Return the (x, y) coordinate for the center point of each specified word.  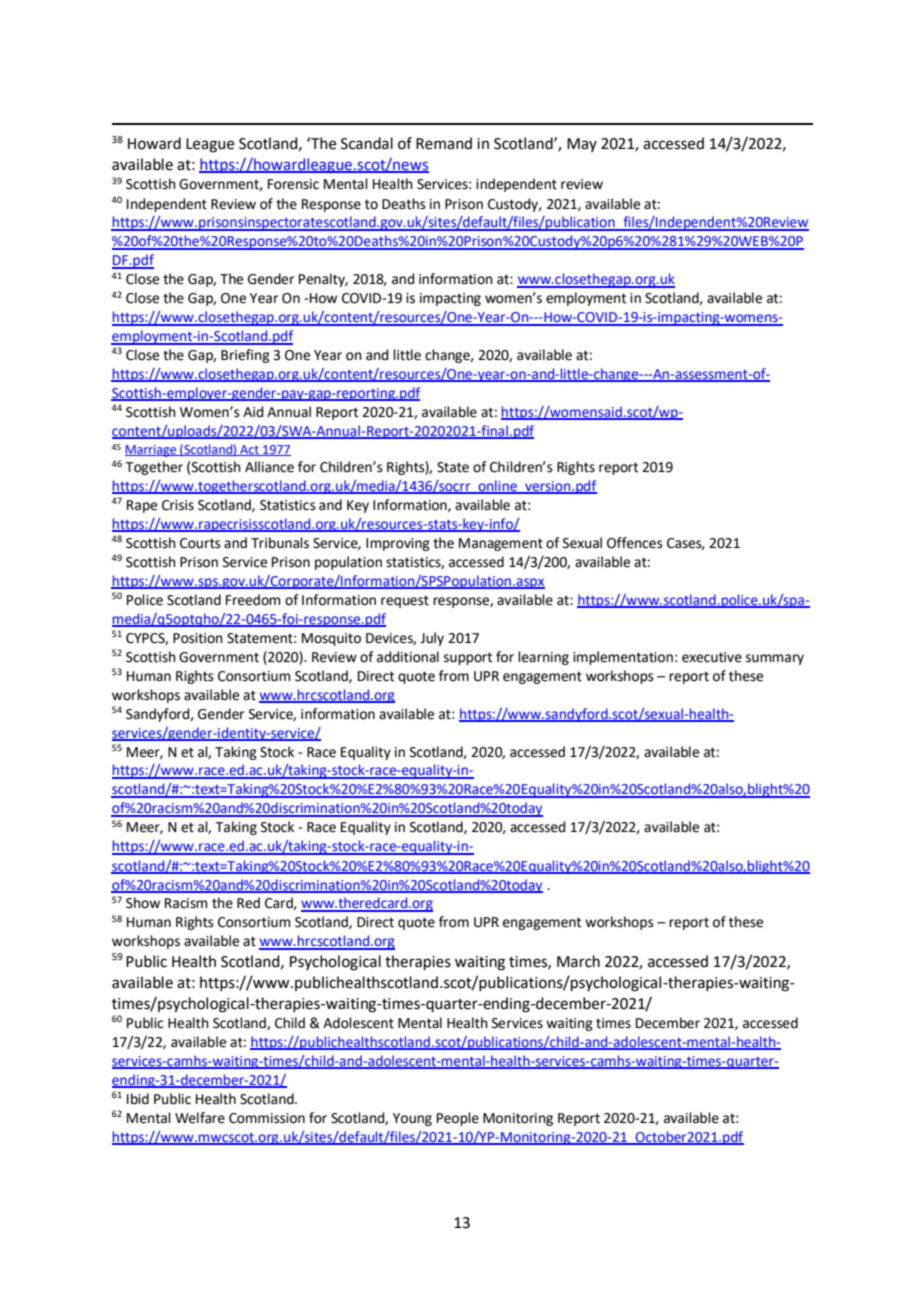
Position (198, 638)
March (578, 961)
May (582, 145)
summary (775, 659)
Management (501, 544)
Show (143, 903)
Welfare (200, 1118)
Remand (444, 143)
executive (712, 657)
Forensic (293, 184)
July (432, 639)
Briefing (245, 356)
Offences (635, 543)
